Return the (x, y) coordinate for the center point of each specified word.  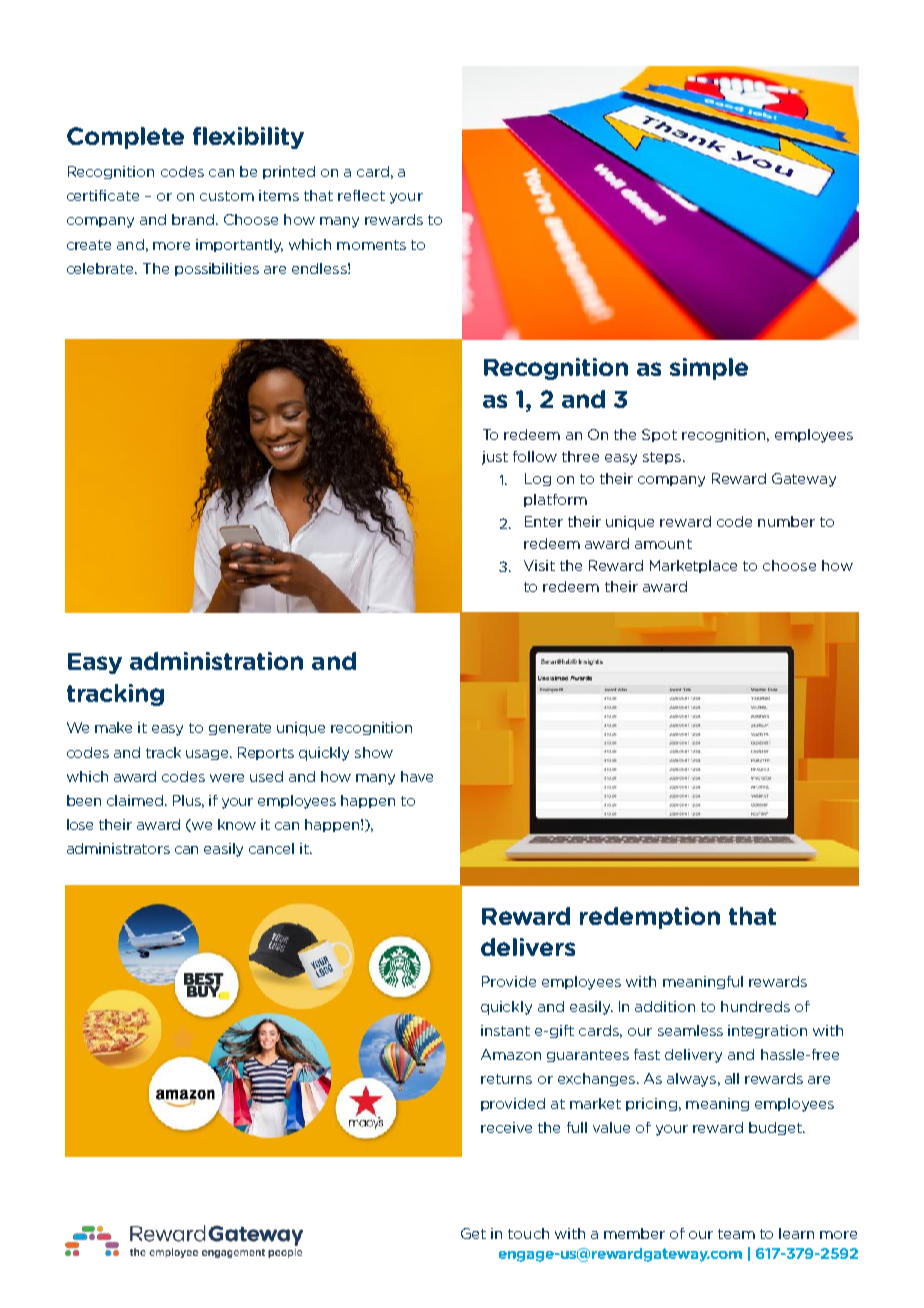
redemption (650, 918)
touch (528, 1233)
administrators (118, 848)
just (495, 458)
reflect (361, 195)
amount (663, 544)
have (417, 776)
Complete (125, 138)
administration (216, 661)
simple (709, 369)
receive (506, 1127)
